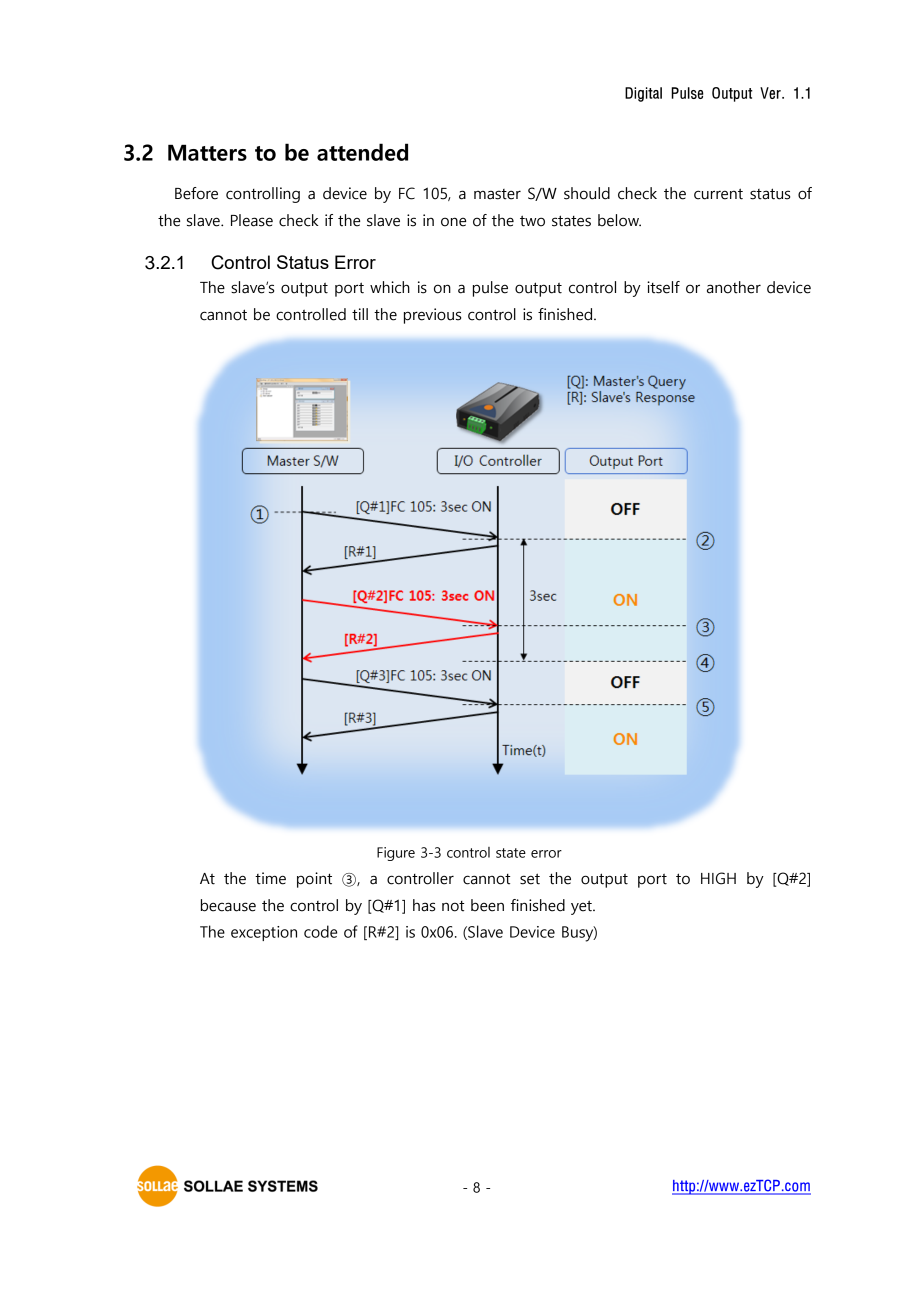 The image size is (924, 1308). I want to click on another, so click(734, 287).
